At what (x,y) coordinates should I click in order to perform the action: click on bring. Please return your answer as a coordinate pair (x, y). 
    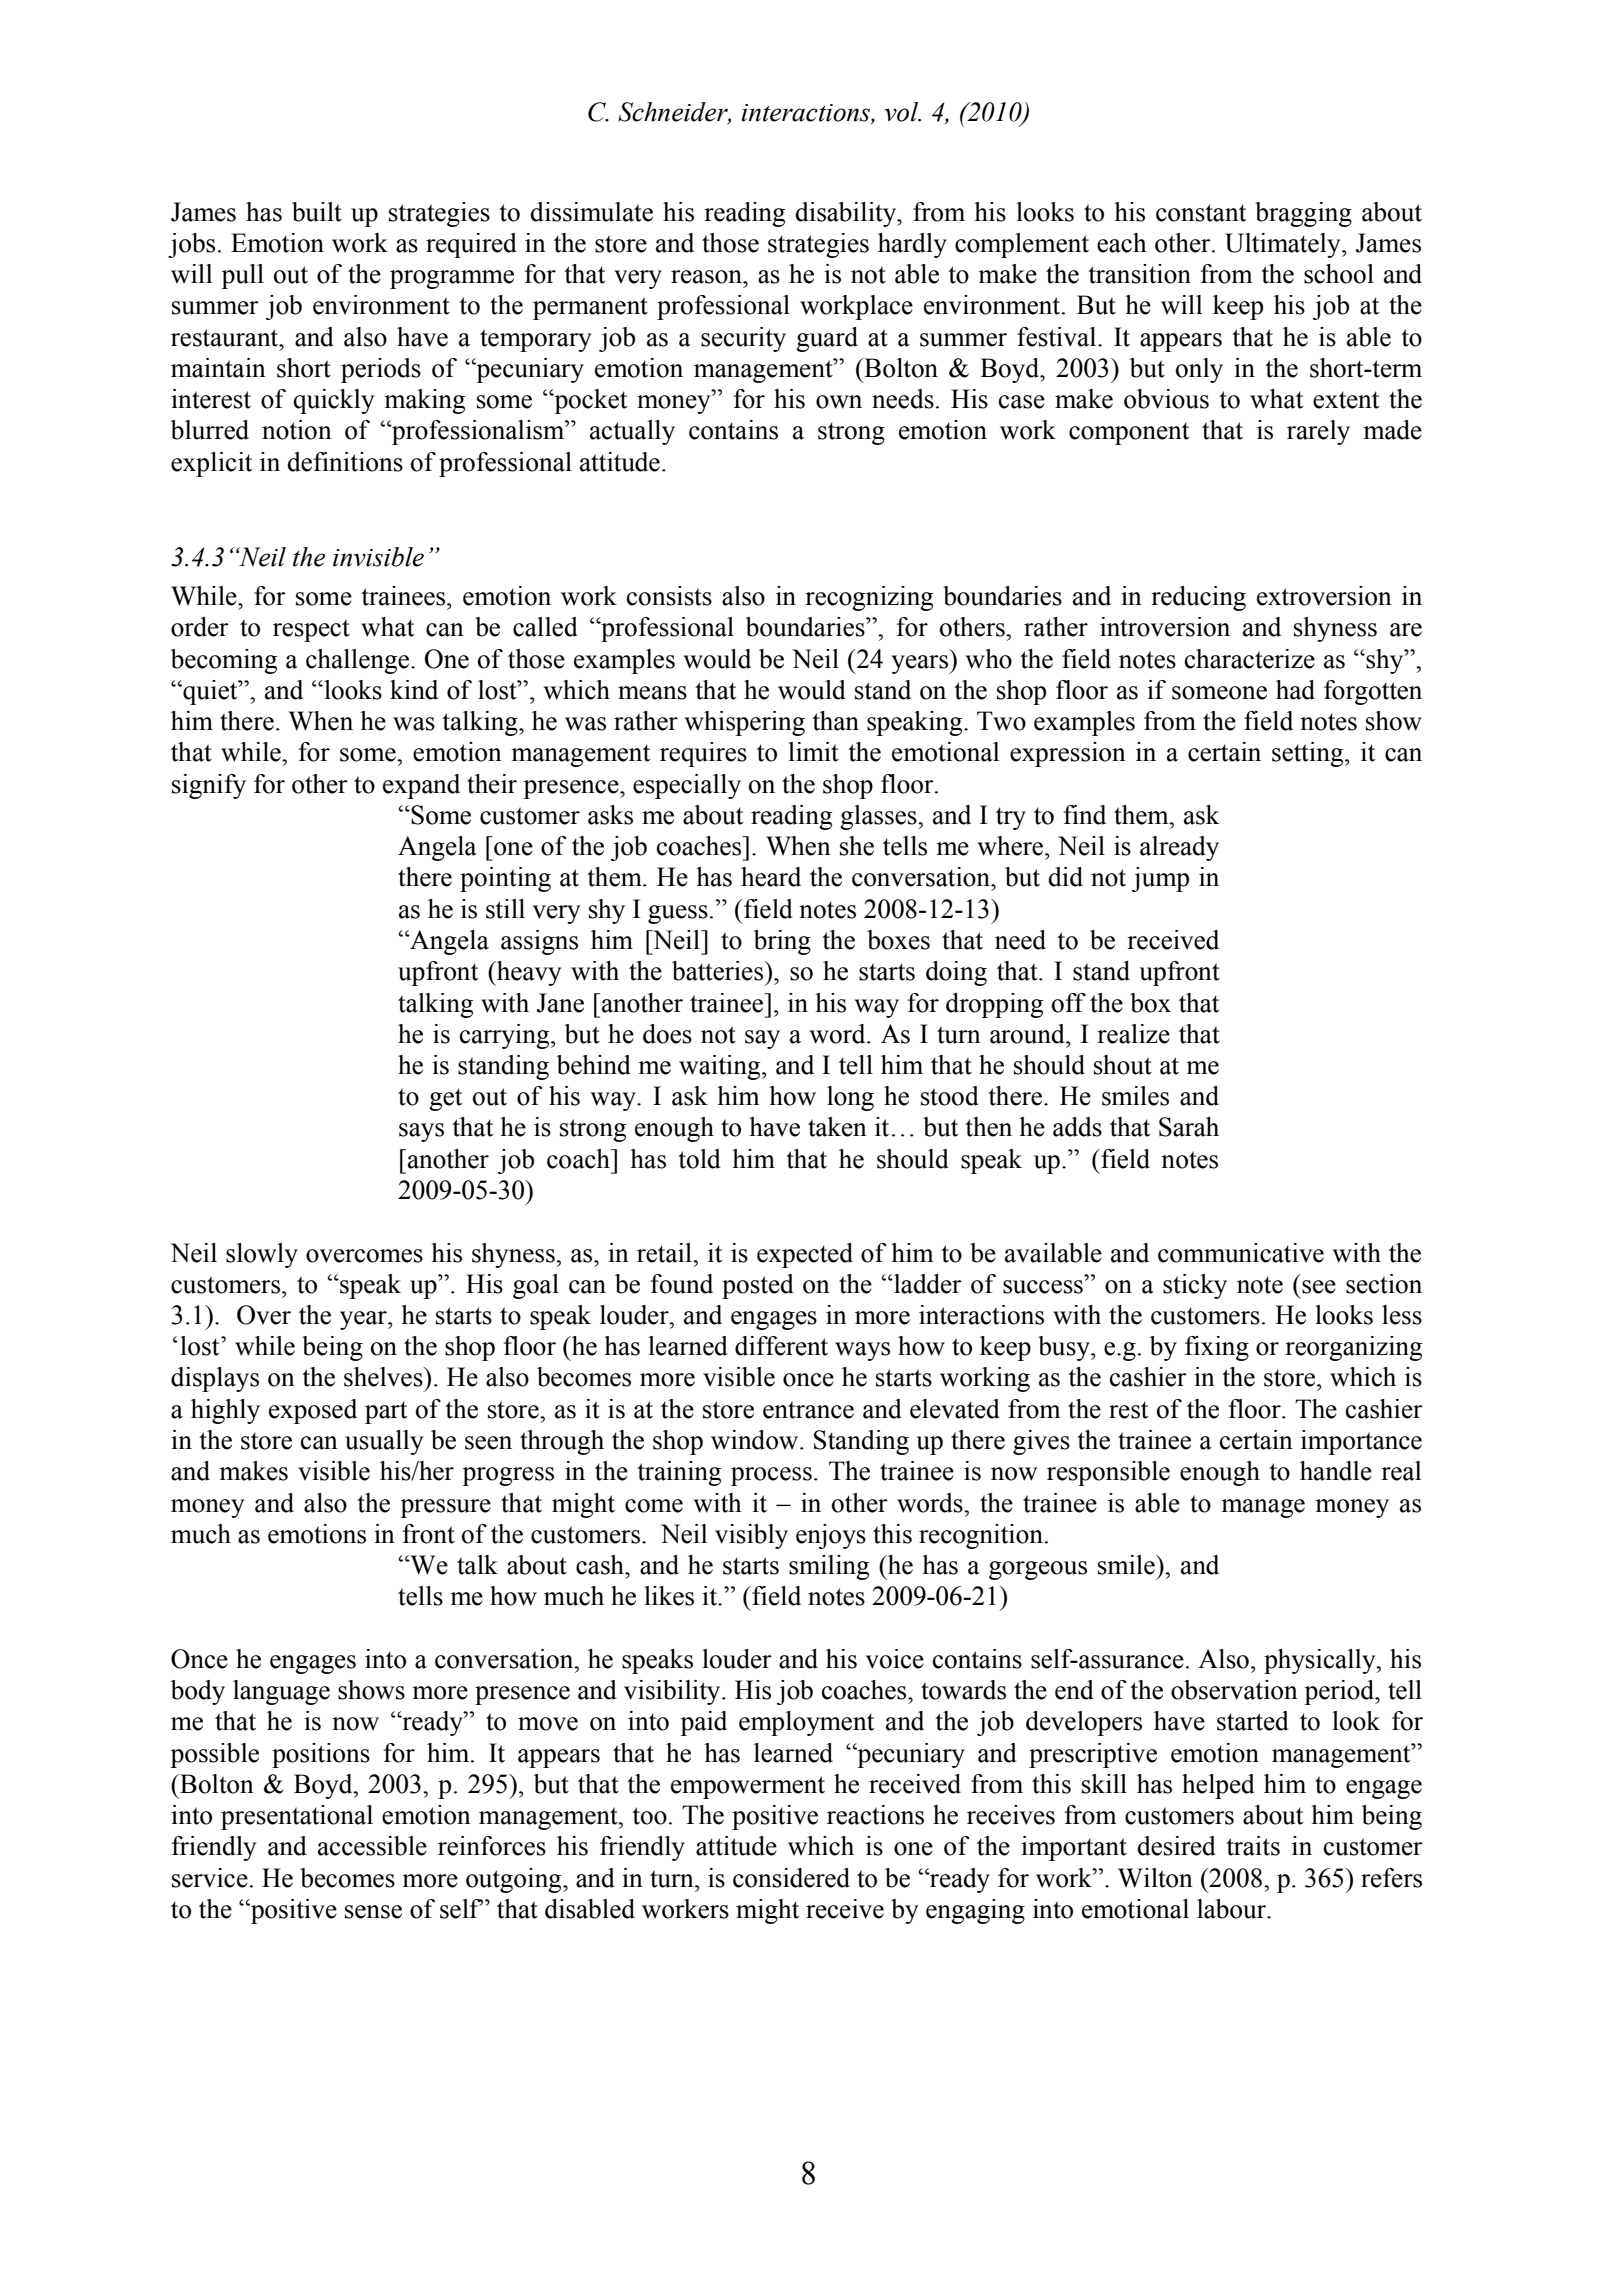
    Looking at the image, I should click on (782, 942).
